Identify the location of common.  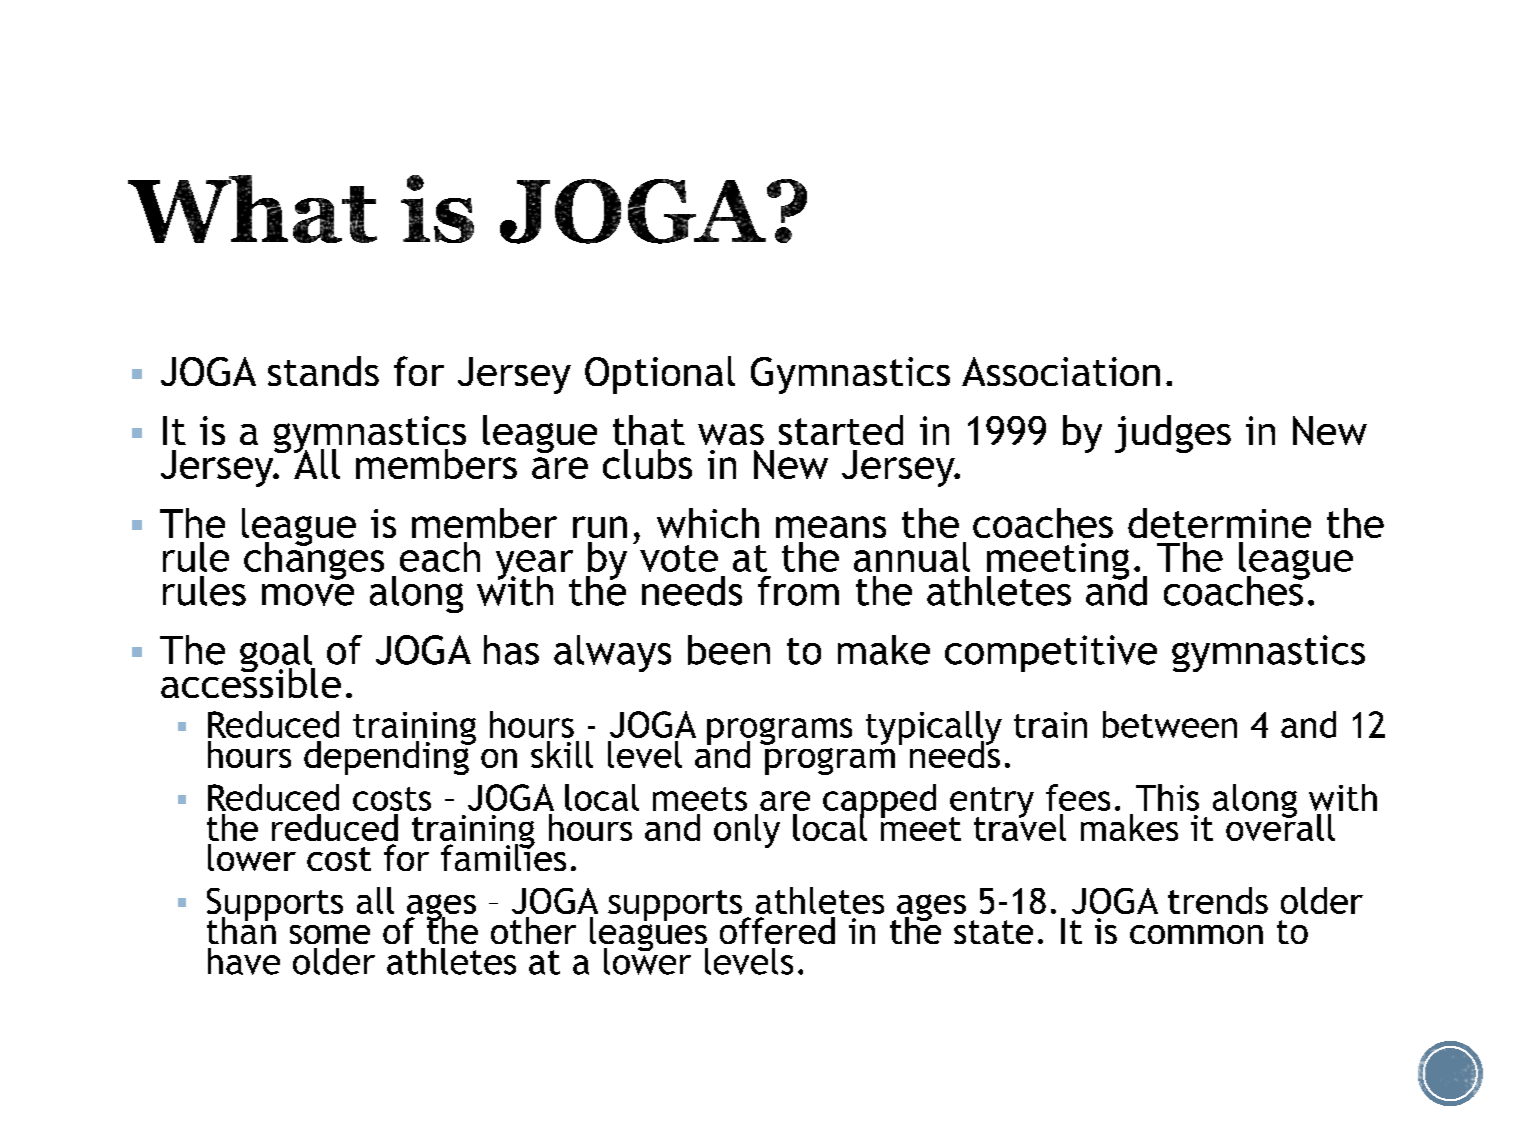
(1196, 934).
